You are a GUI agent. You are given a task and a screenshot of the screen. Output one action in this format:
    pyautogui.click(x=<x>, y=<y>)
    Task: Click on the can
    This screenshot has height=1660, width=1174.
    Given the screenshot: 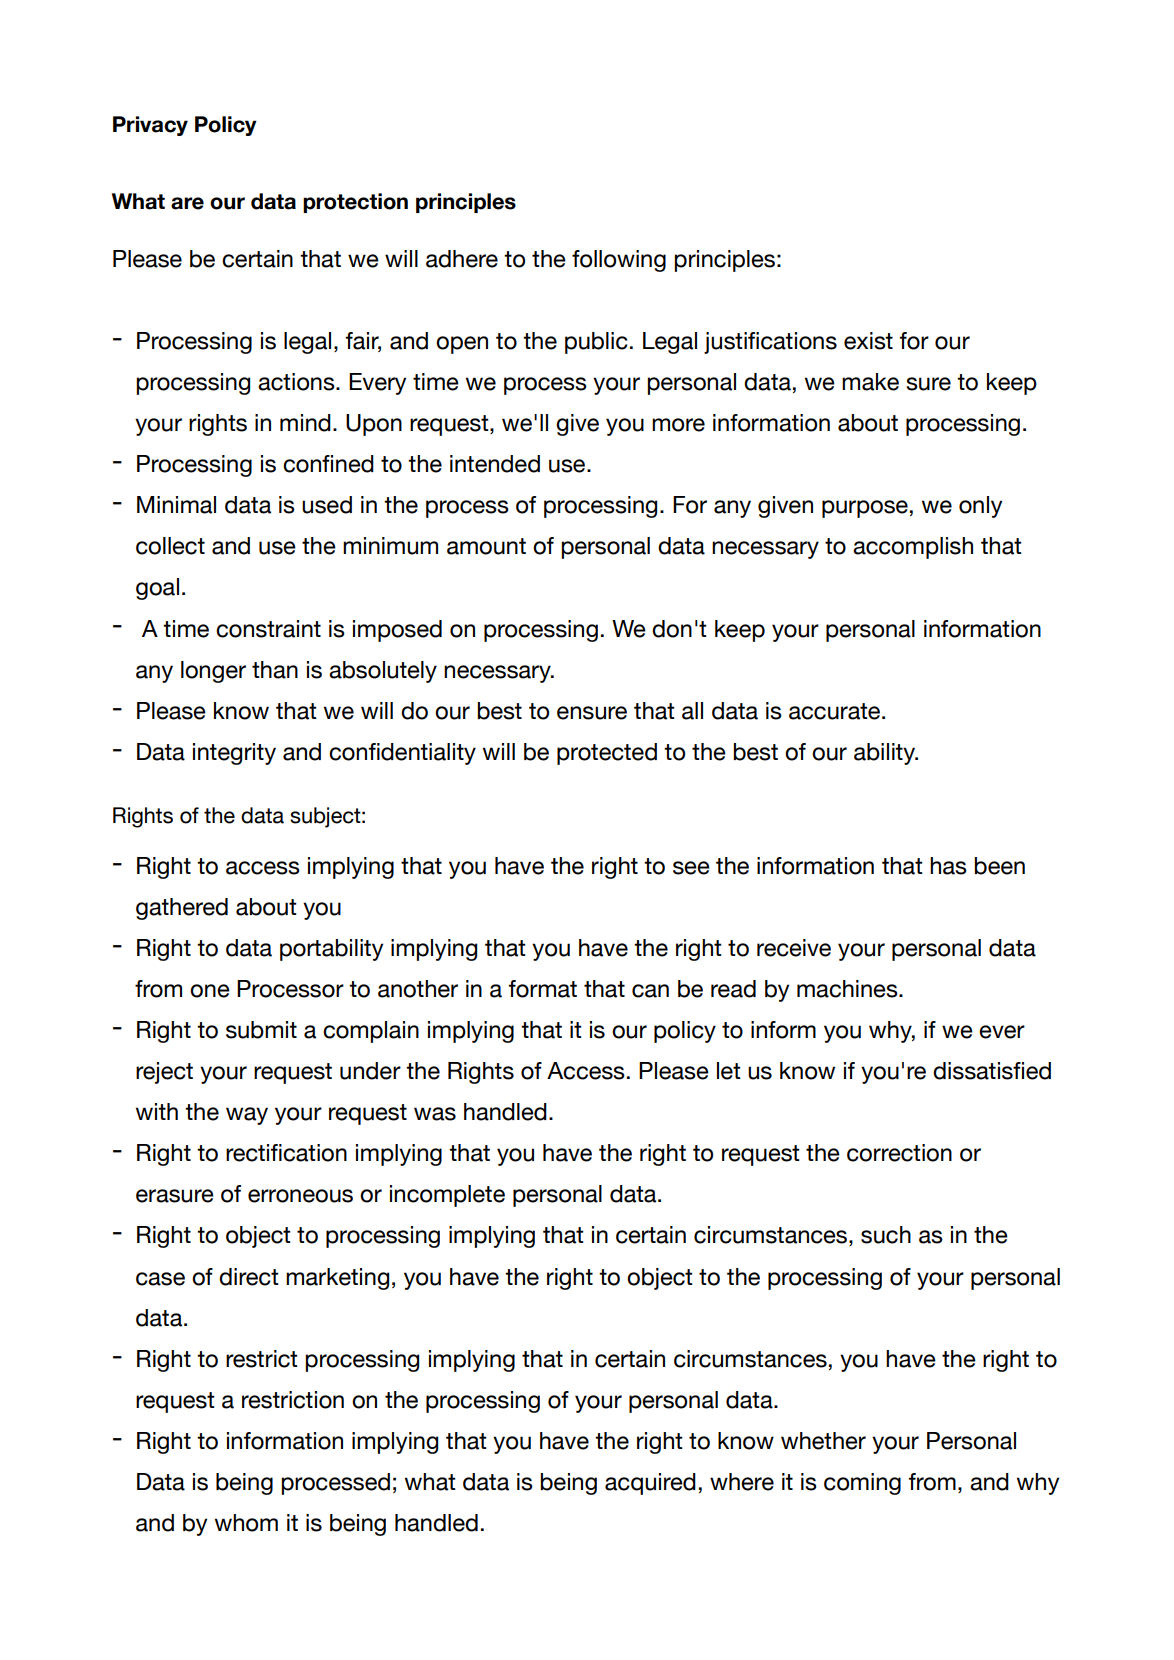 What is the action you would take?
    pyautogui.click(x=650, y=991)
